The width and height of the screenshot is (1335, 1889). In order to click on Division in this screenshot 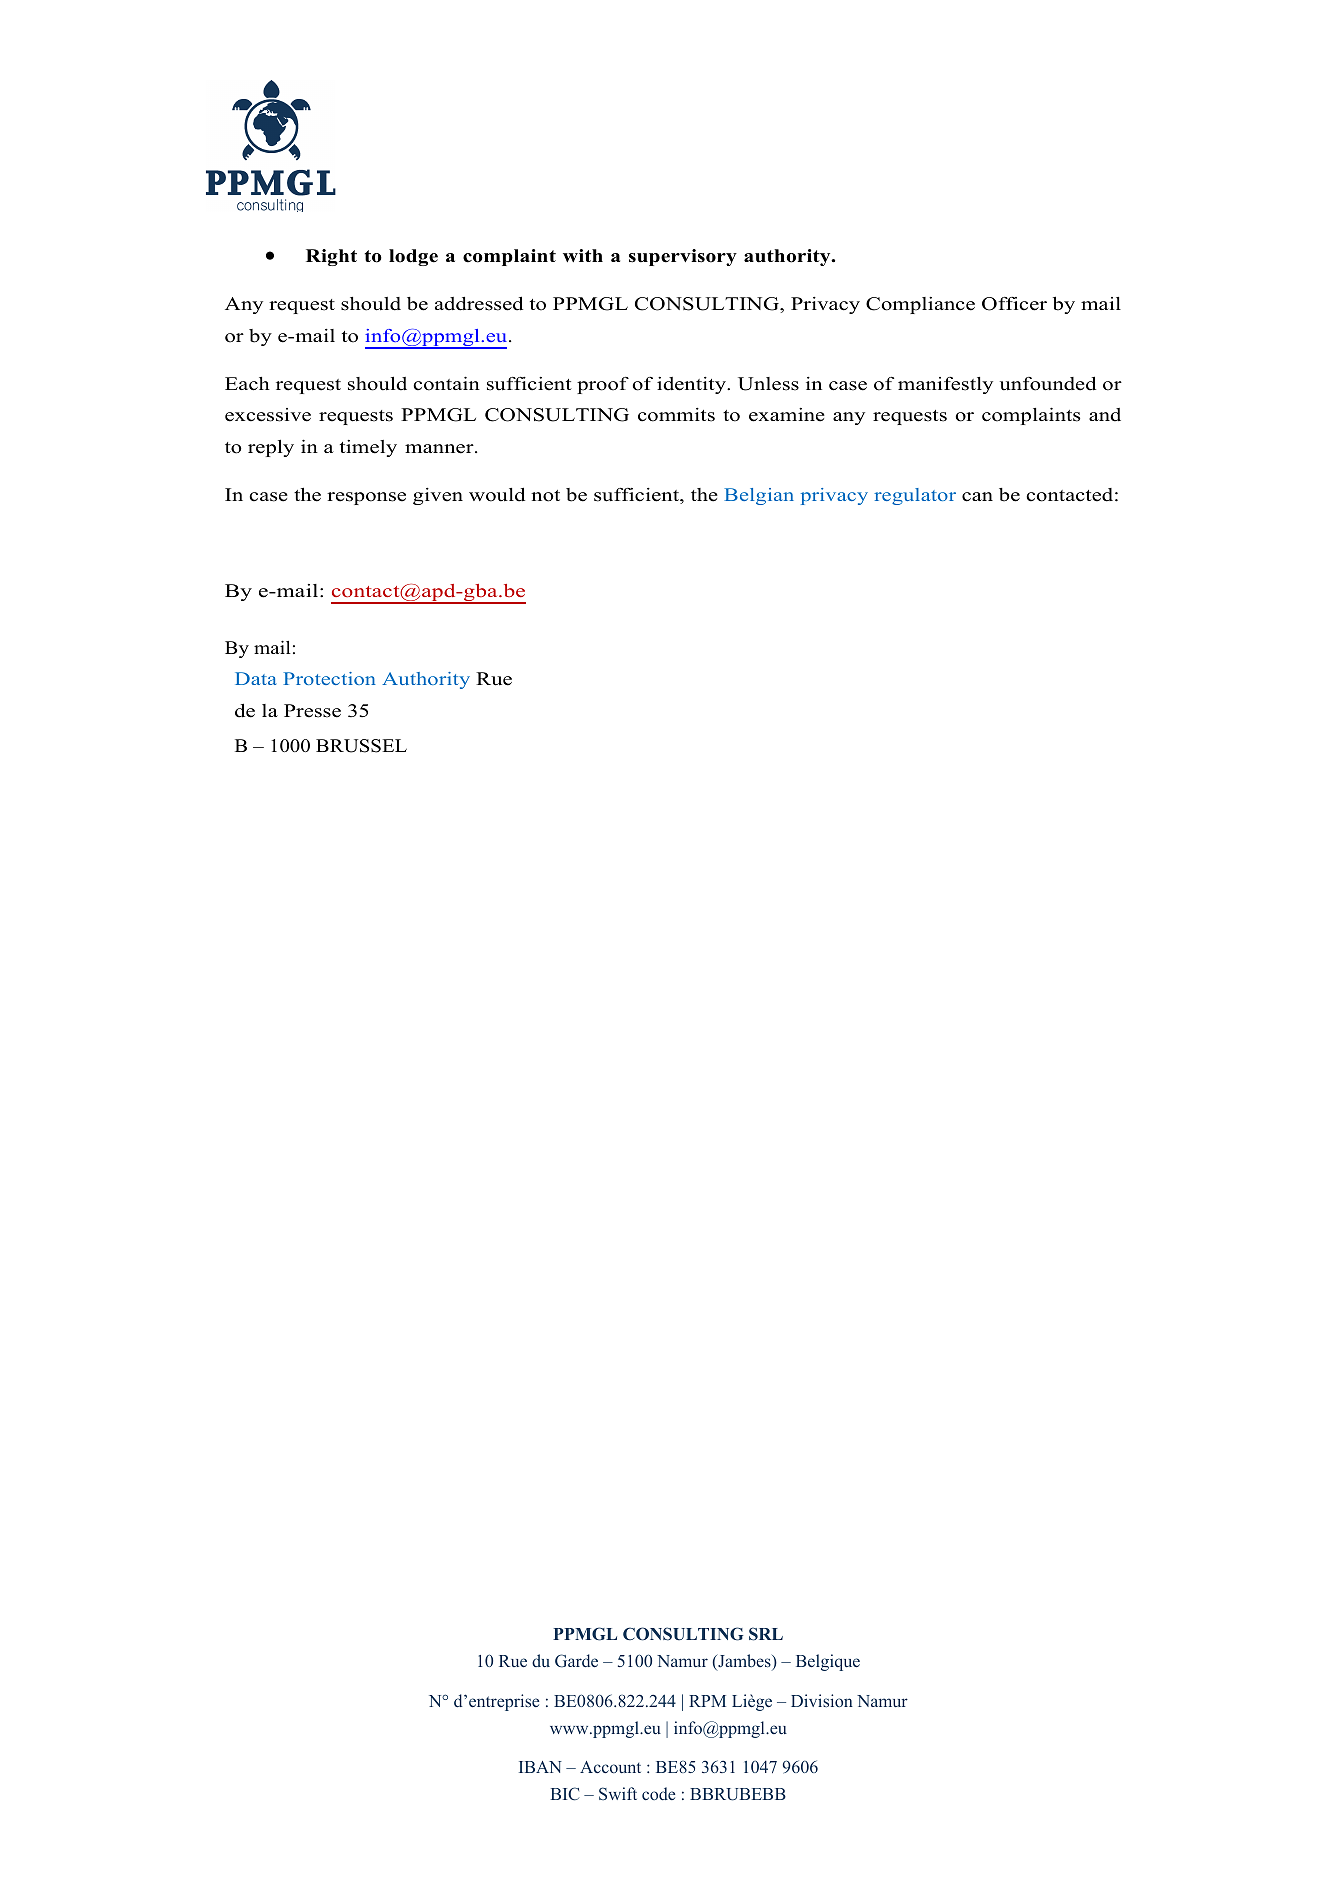, I will do `click(822, 1700)`.
